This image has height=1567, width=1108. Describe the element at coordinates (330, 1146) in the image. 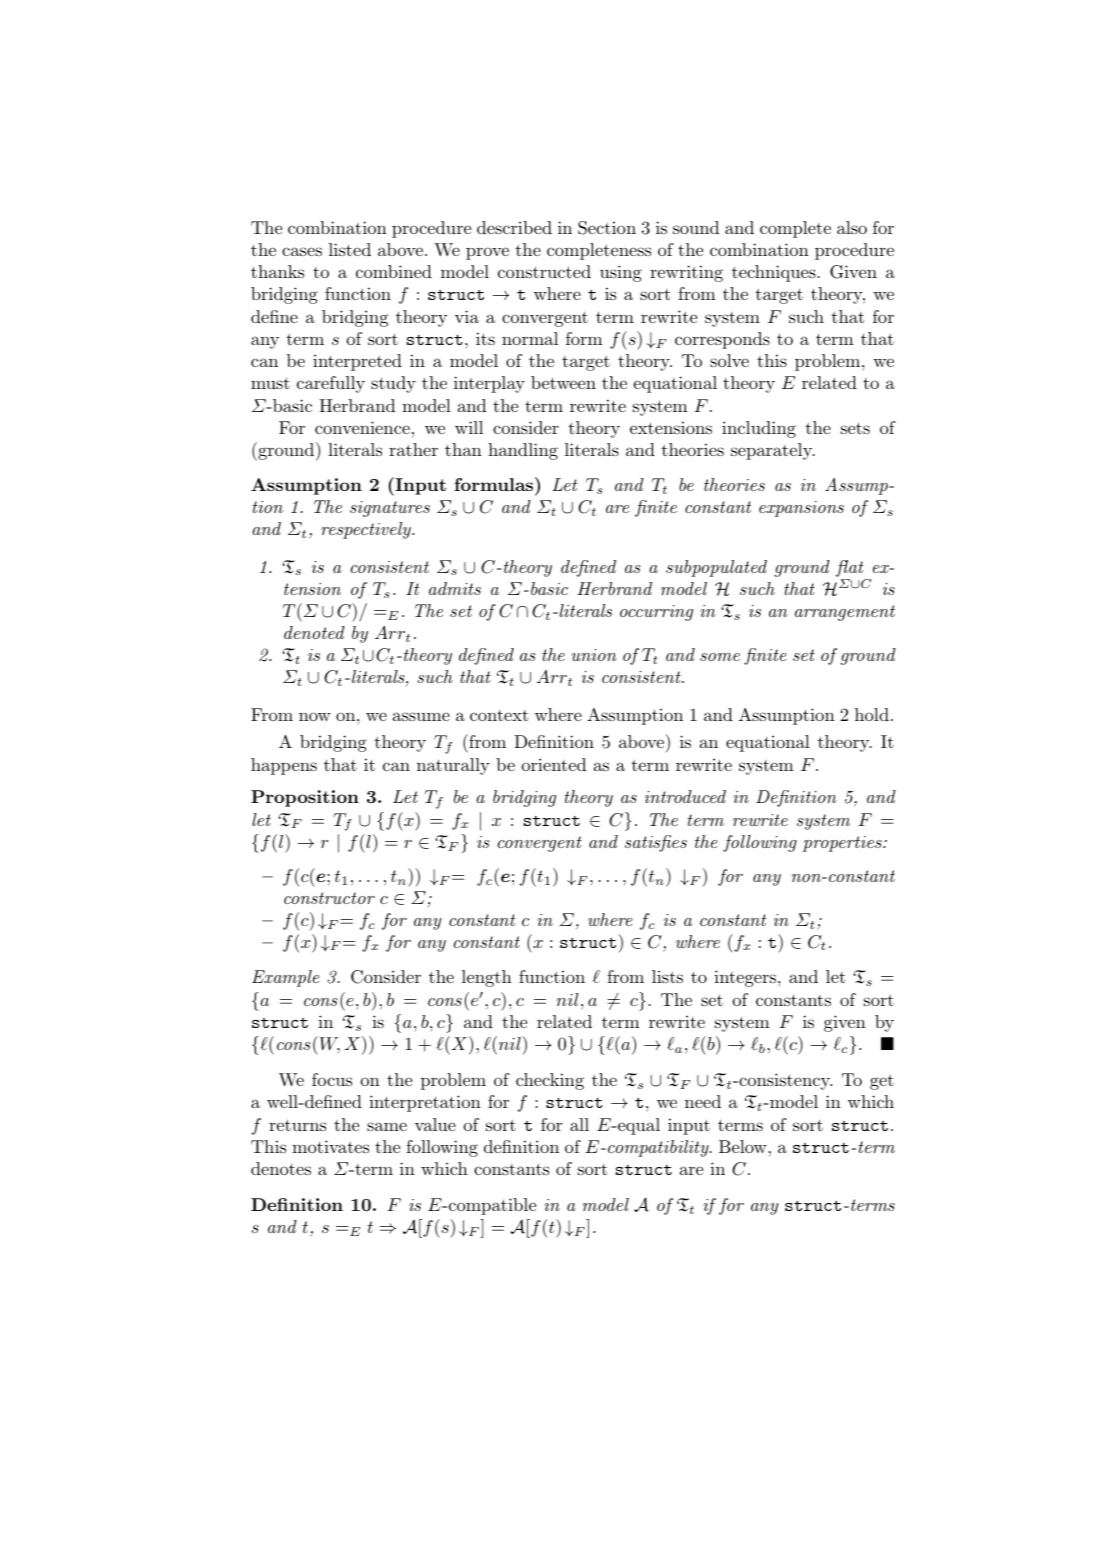

I see `motivates` at that location.
